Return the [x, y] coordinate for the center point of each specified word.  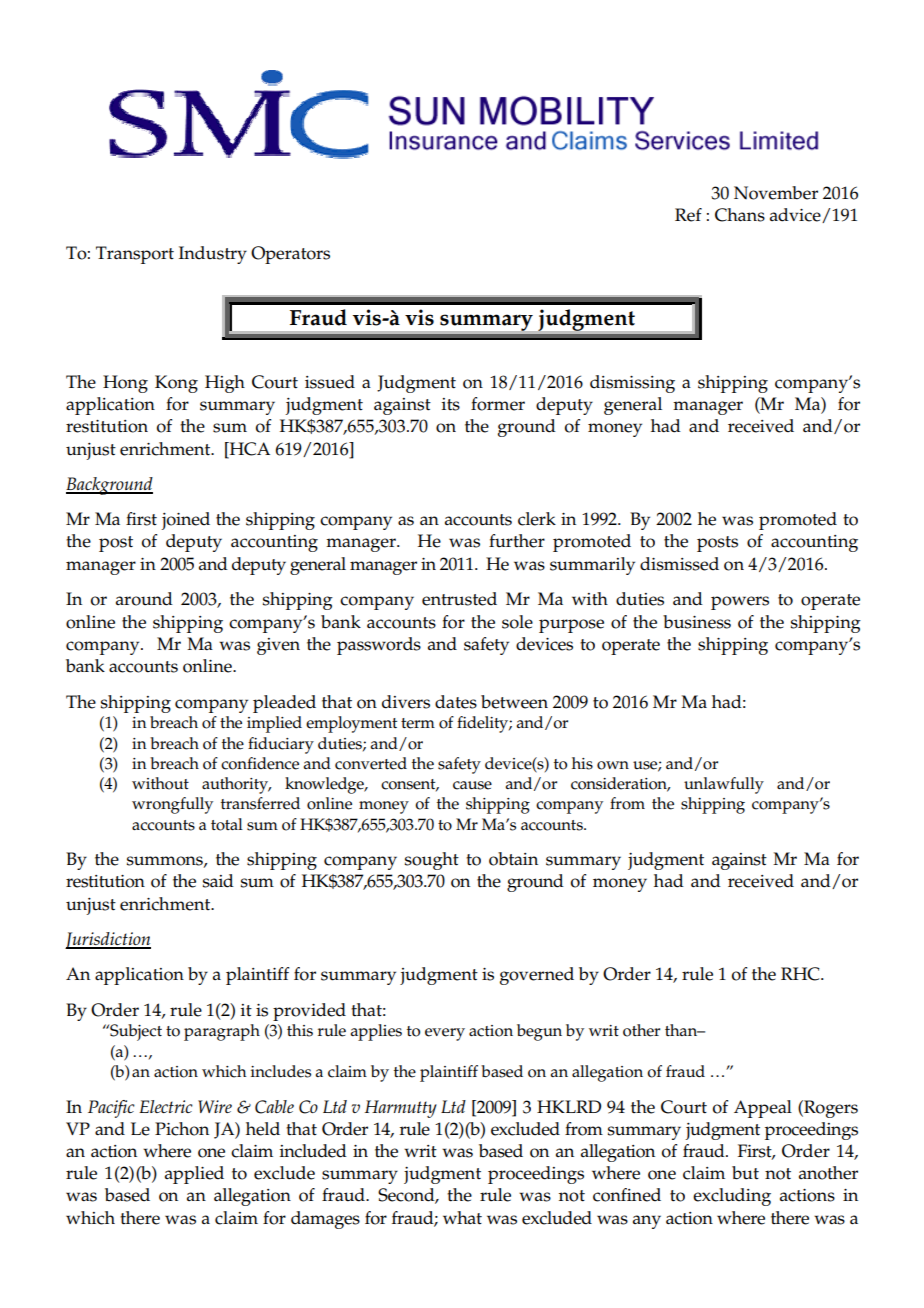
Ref [688, 215]
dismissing [632, 384]
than [682, 1030]
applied [194, 1175]
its [451, 404]
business [697, 622]
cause [472, 785]
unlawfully [724, 785]
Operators [290, 255]
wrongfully [172, 805]
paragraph [222, 1032]
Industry [213, 255]
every [445, 1034]
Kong [176, 384]
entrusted [459, 599]
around [144, 599]
